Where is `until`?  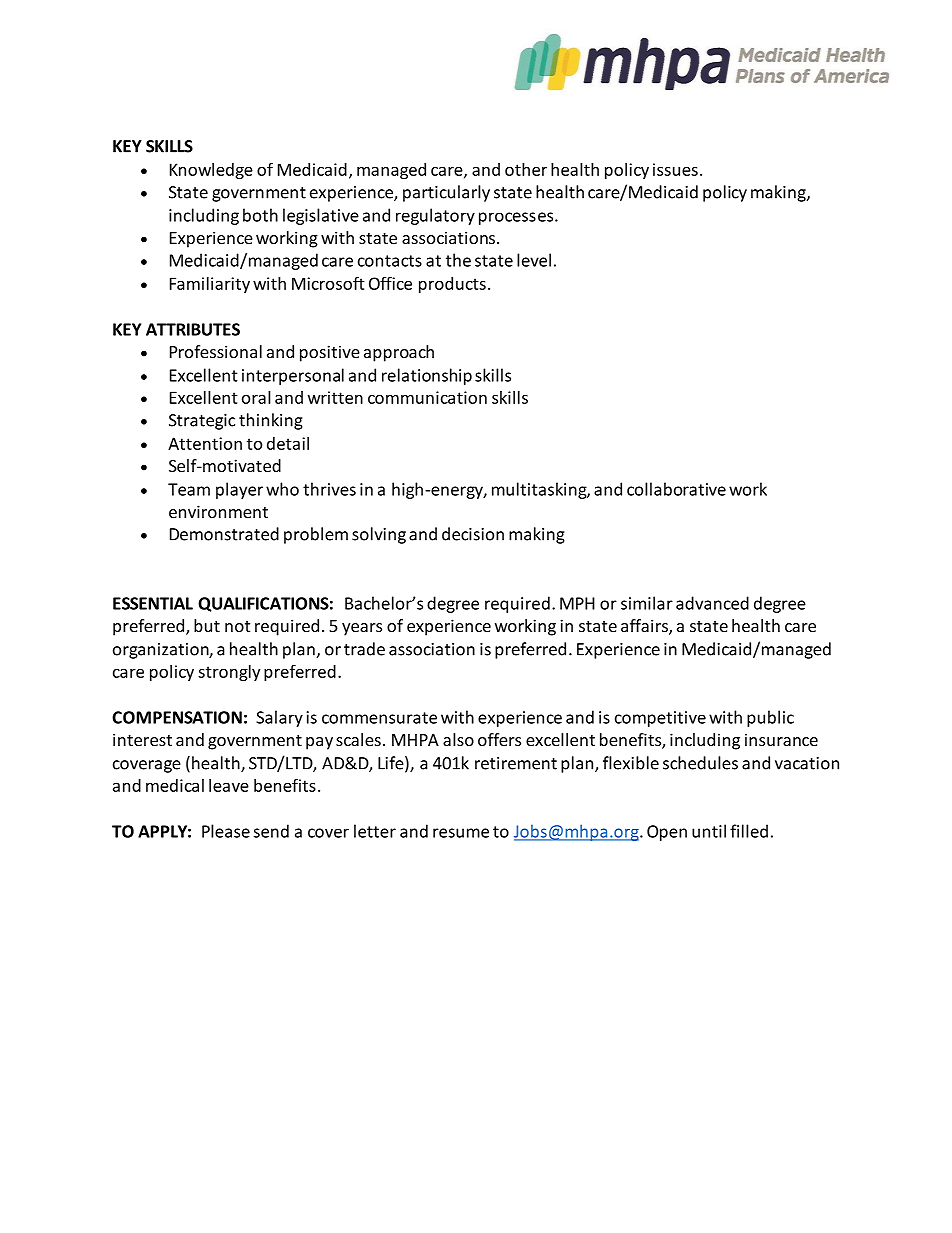 until is located at coordinates (709, 831).
